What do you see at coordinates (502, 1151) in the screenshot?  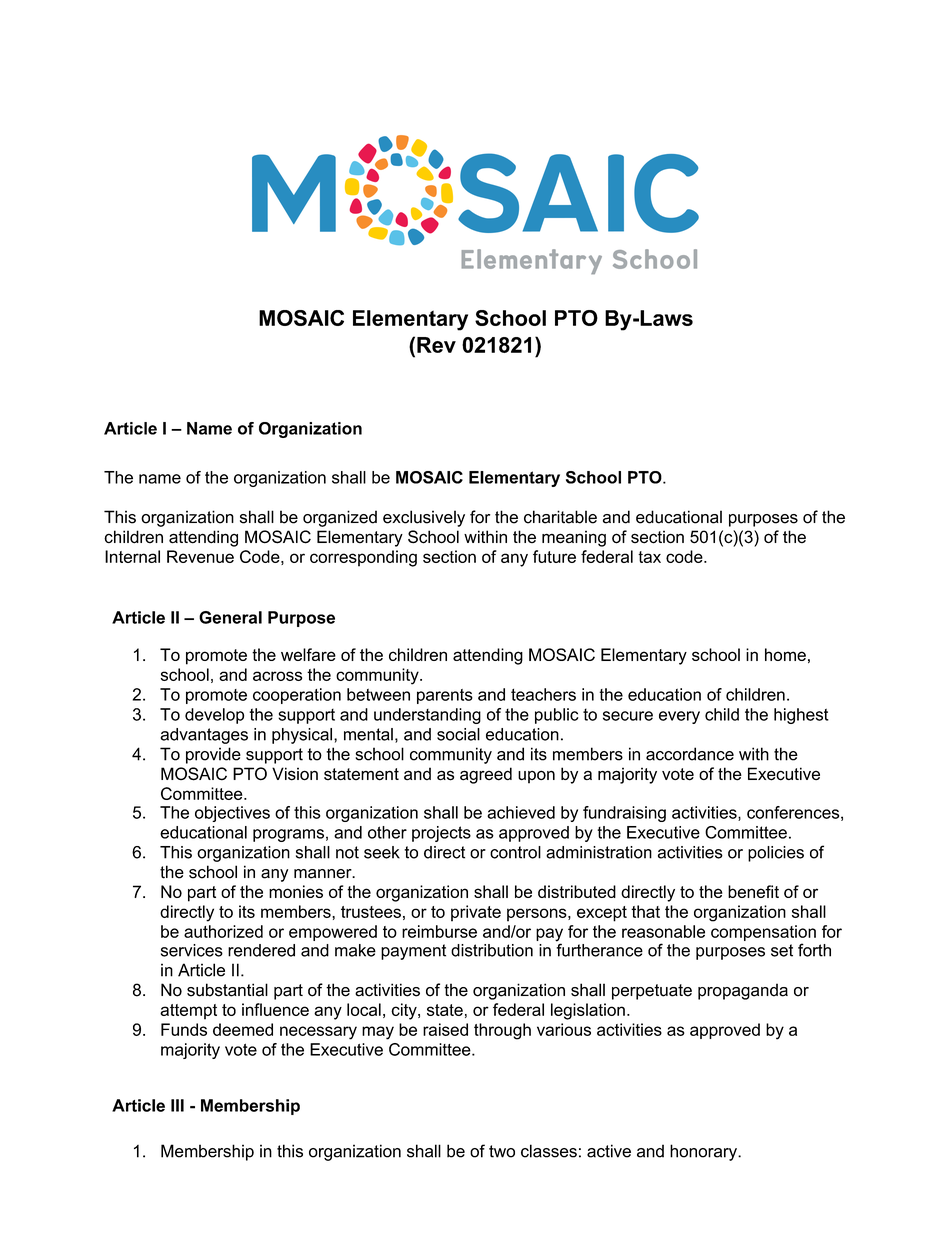 I see `two` at bounding box center [502, 1151].
